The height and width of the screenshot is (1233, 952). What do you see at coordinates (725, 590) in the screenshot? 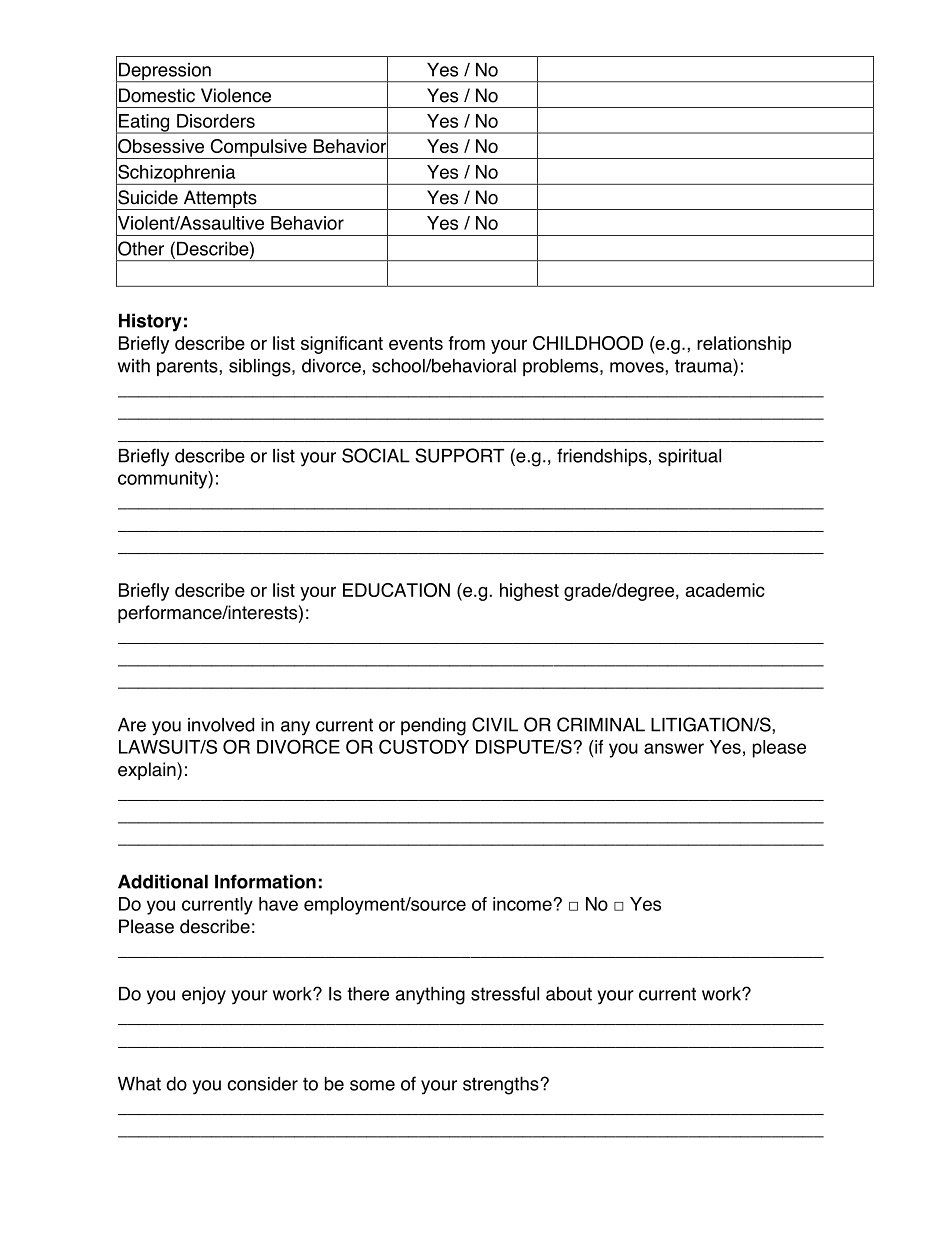
I see `academic` at bounding box center [725, 590].
